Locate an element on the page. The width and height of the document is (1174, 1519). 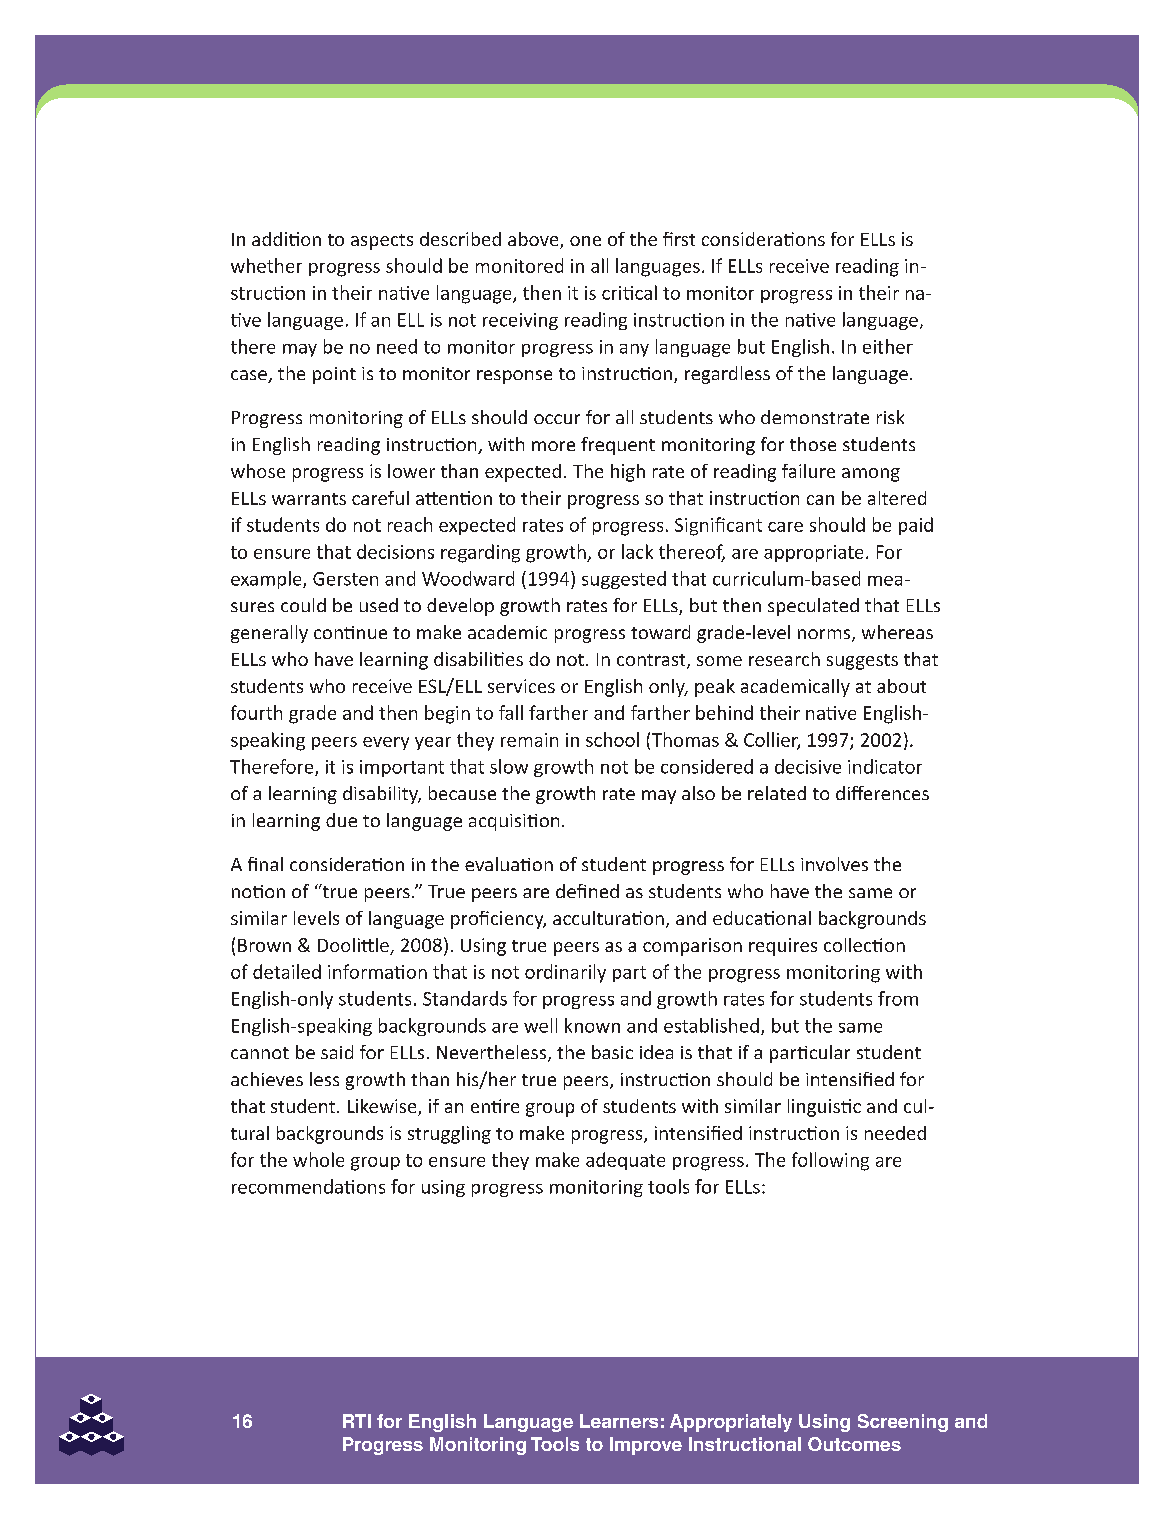
addition is located at coordinates (286, 239).
